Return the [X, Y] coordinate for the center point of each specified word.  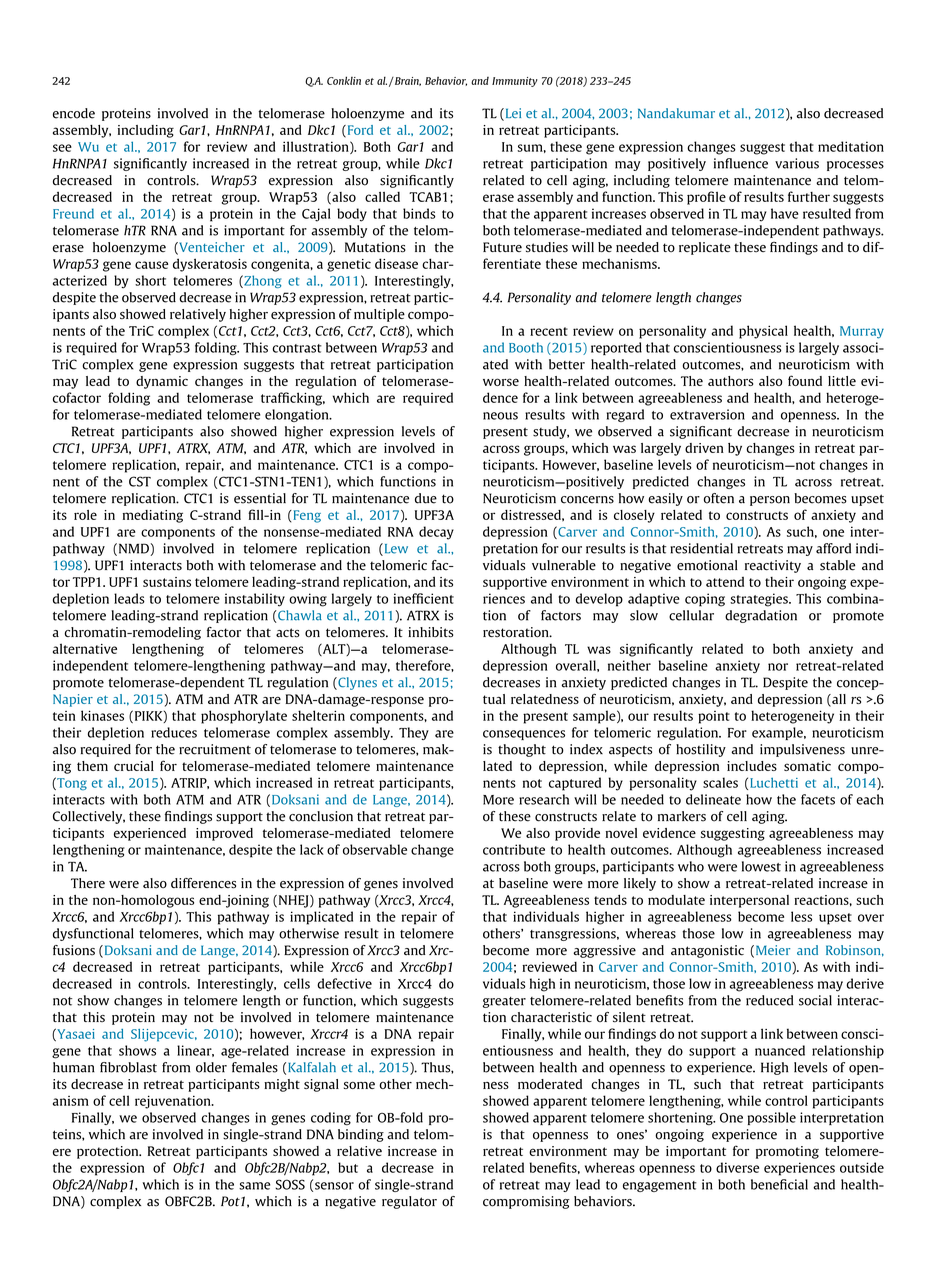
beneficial [779, 1184]
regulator [409, 1202]
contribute [514, 849]
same [254, 1186]
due [426, 498]
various [797, 163]
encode [74, 113]
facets [818, 799]
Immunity [515, 82]
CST [140, 481]
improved [224, 834]
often [719, 498]
